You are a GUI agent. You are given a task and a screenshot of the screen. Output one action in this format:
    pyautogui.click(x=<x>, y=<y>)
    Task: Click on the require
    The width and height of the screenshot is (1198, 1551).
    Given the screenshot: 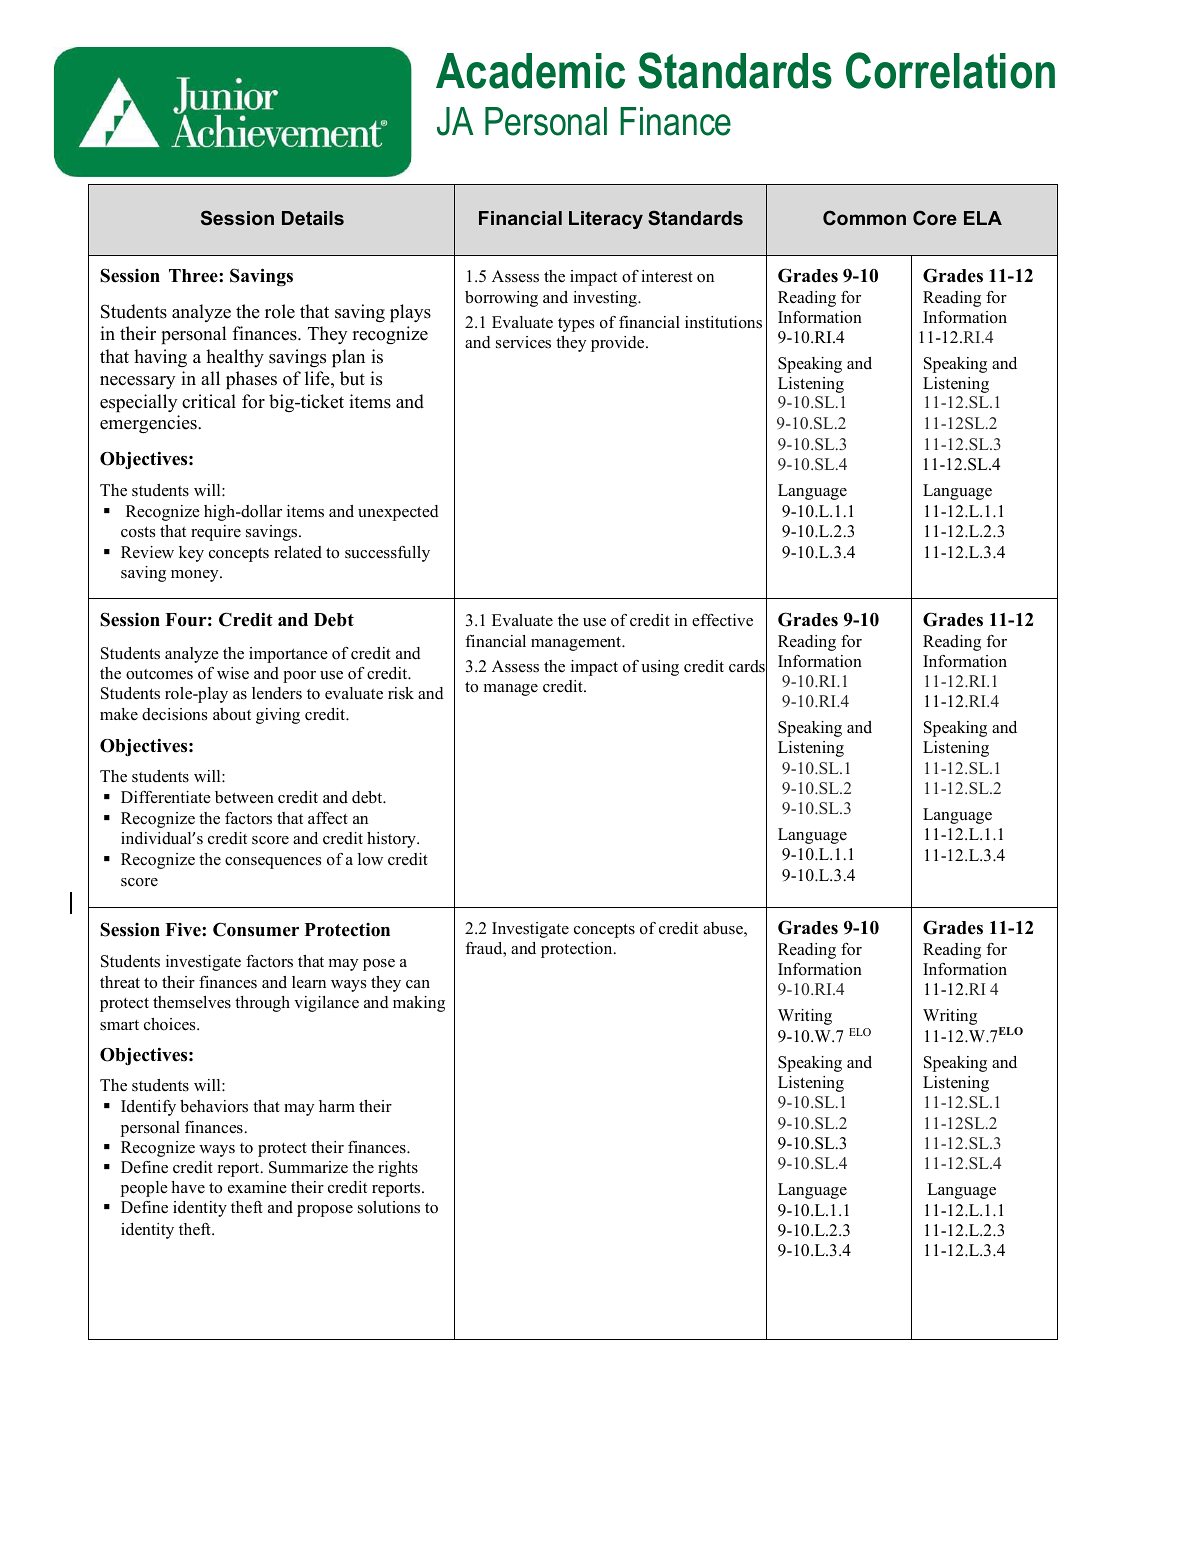 What is the action you would take?
    pyautogui.click(x=216, y=533)
